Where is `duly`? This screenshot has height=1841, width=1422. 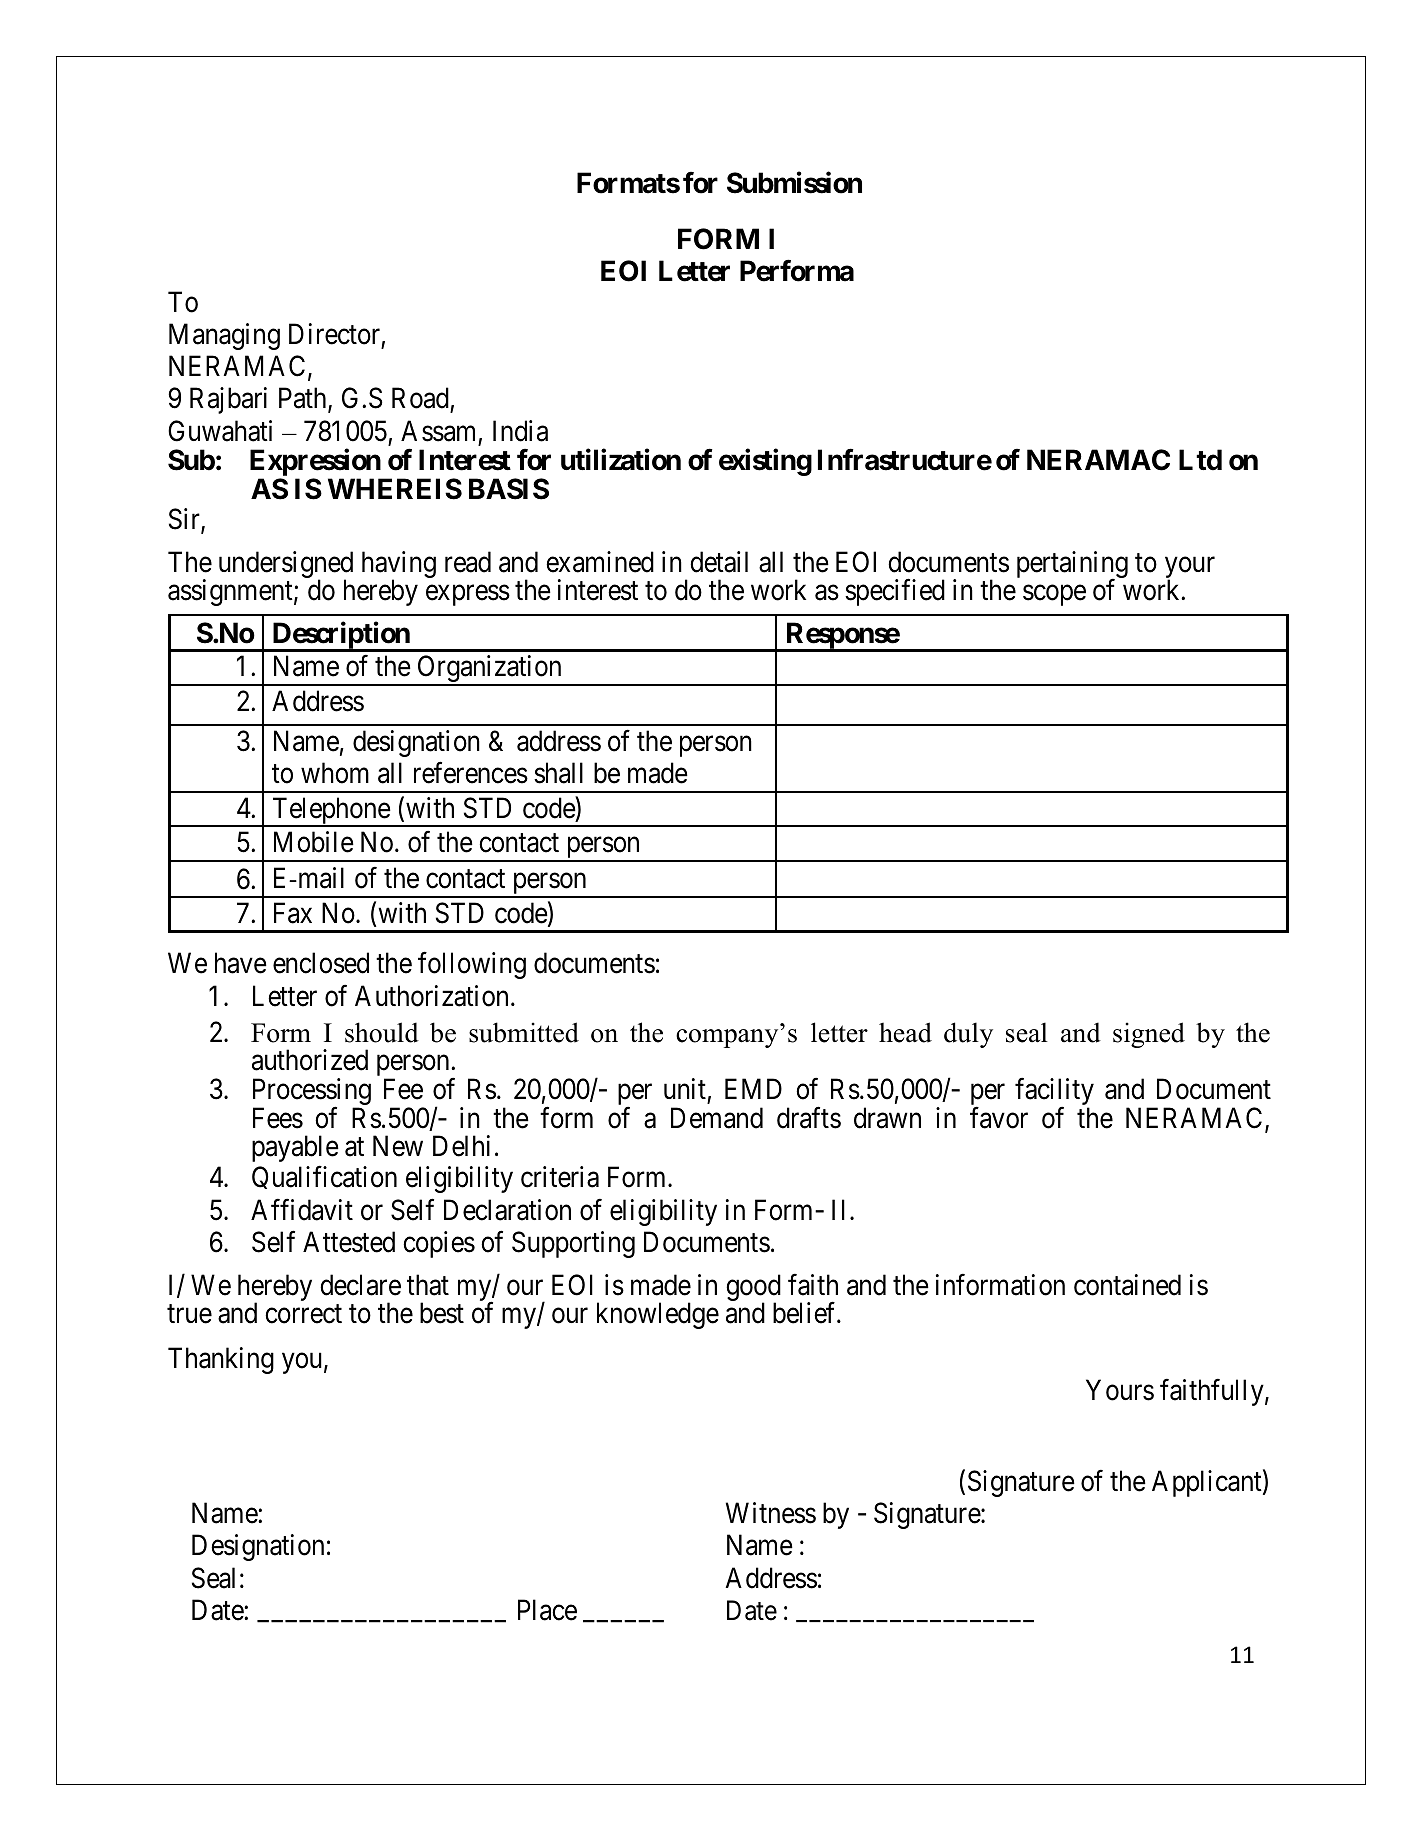
duly is located at coordinates (968, 1035).
